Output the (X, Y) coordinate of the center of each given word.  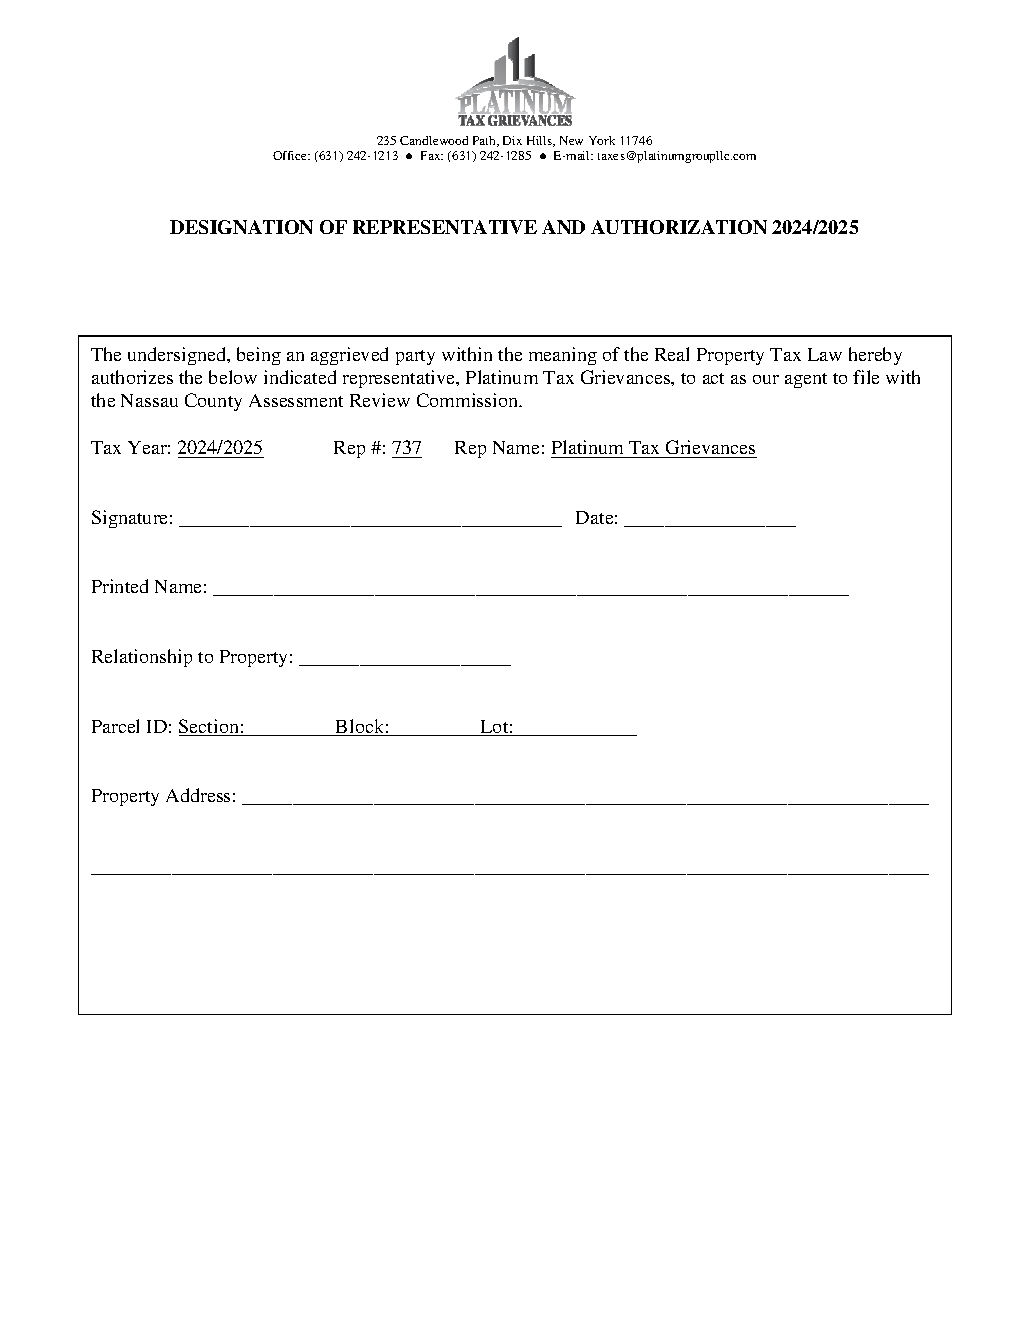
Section (210, 727)
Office (291, 155)
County (213, 402)
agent (806, 380)
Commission (468, 400)
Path (485, 141)
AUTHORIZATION (679, 227)
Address (198, 795)
